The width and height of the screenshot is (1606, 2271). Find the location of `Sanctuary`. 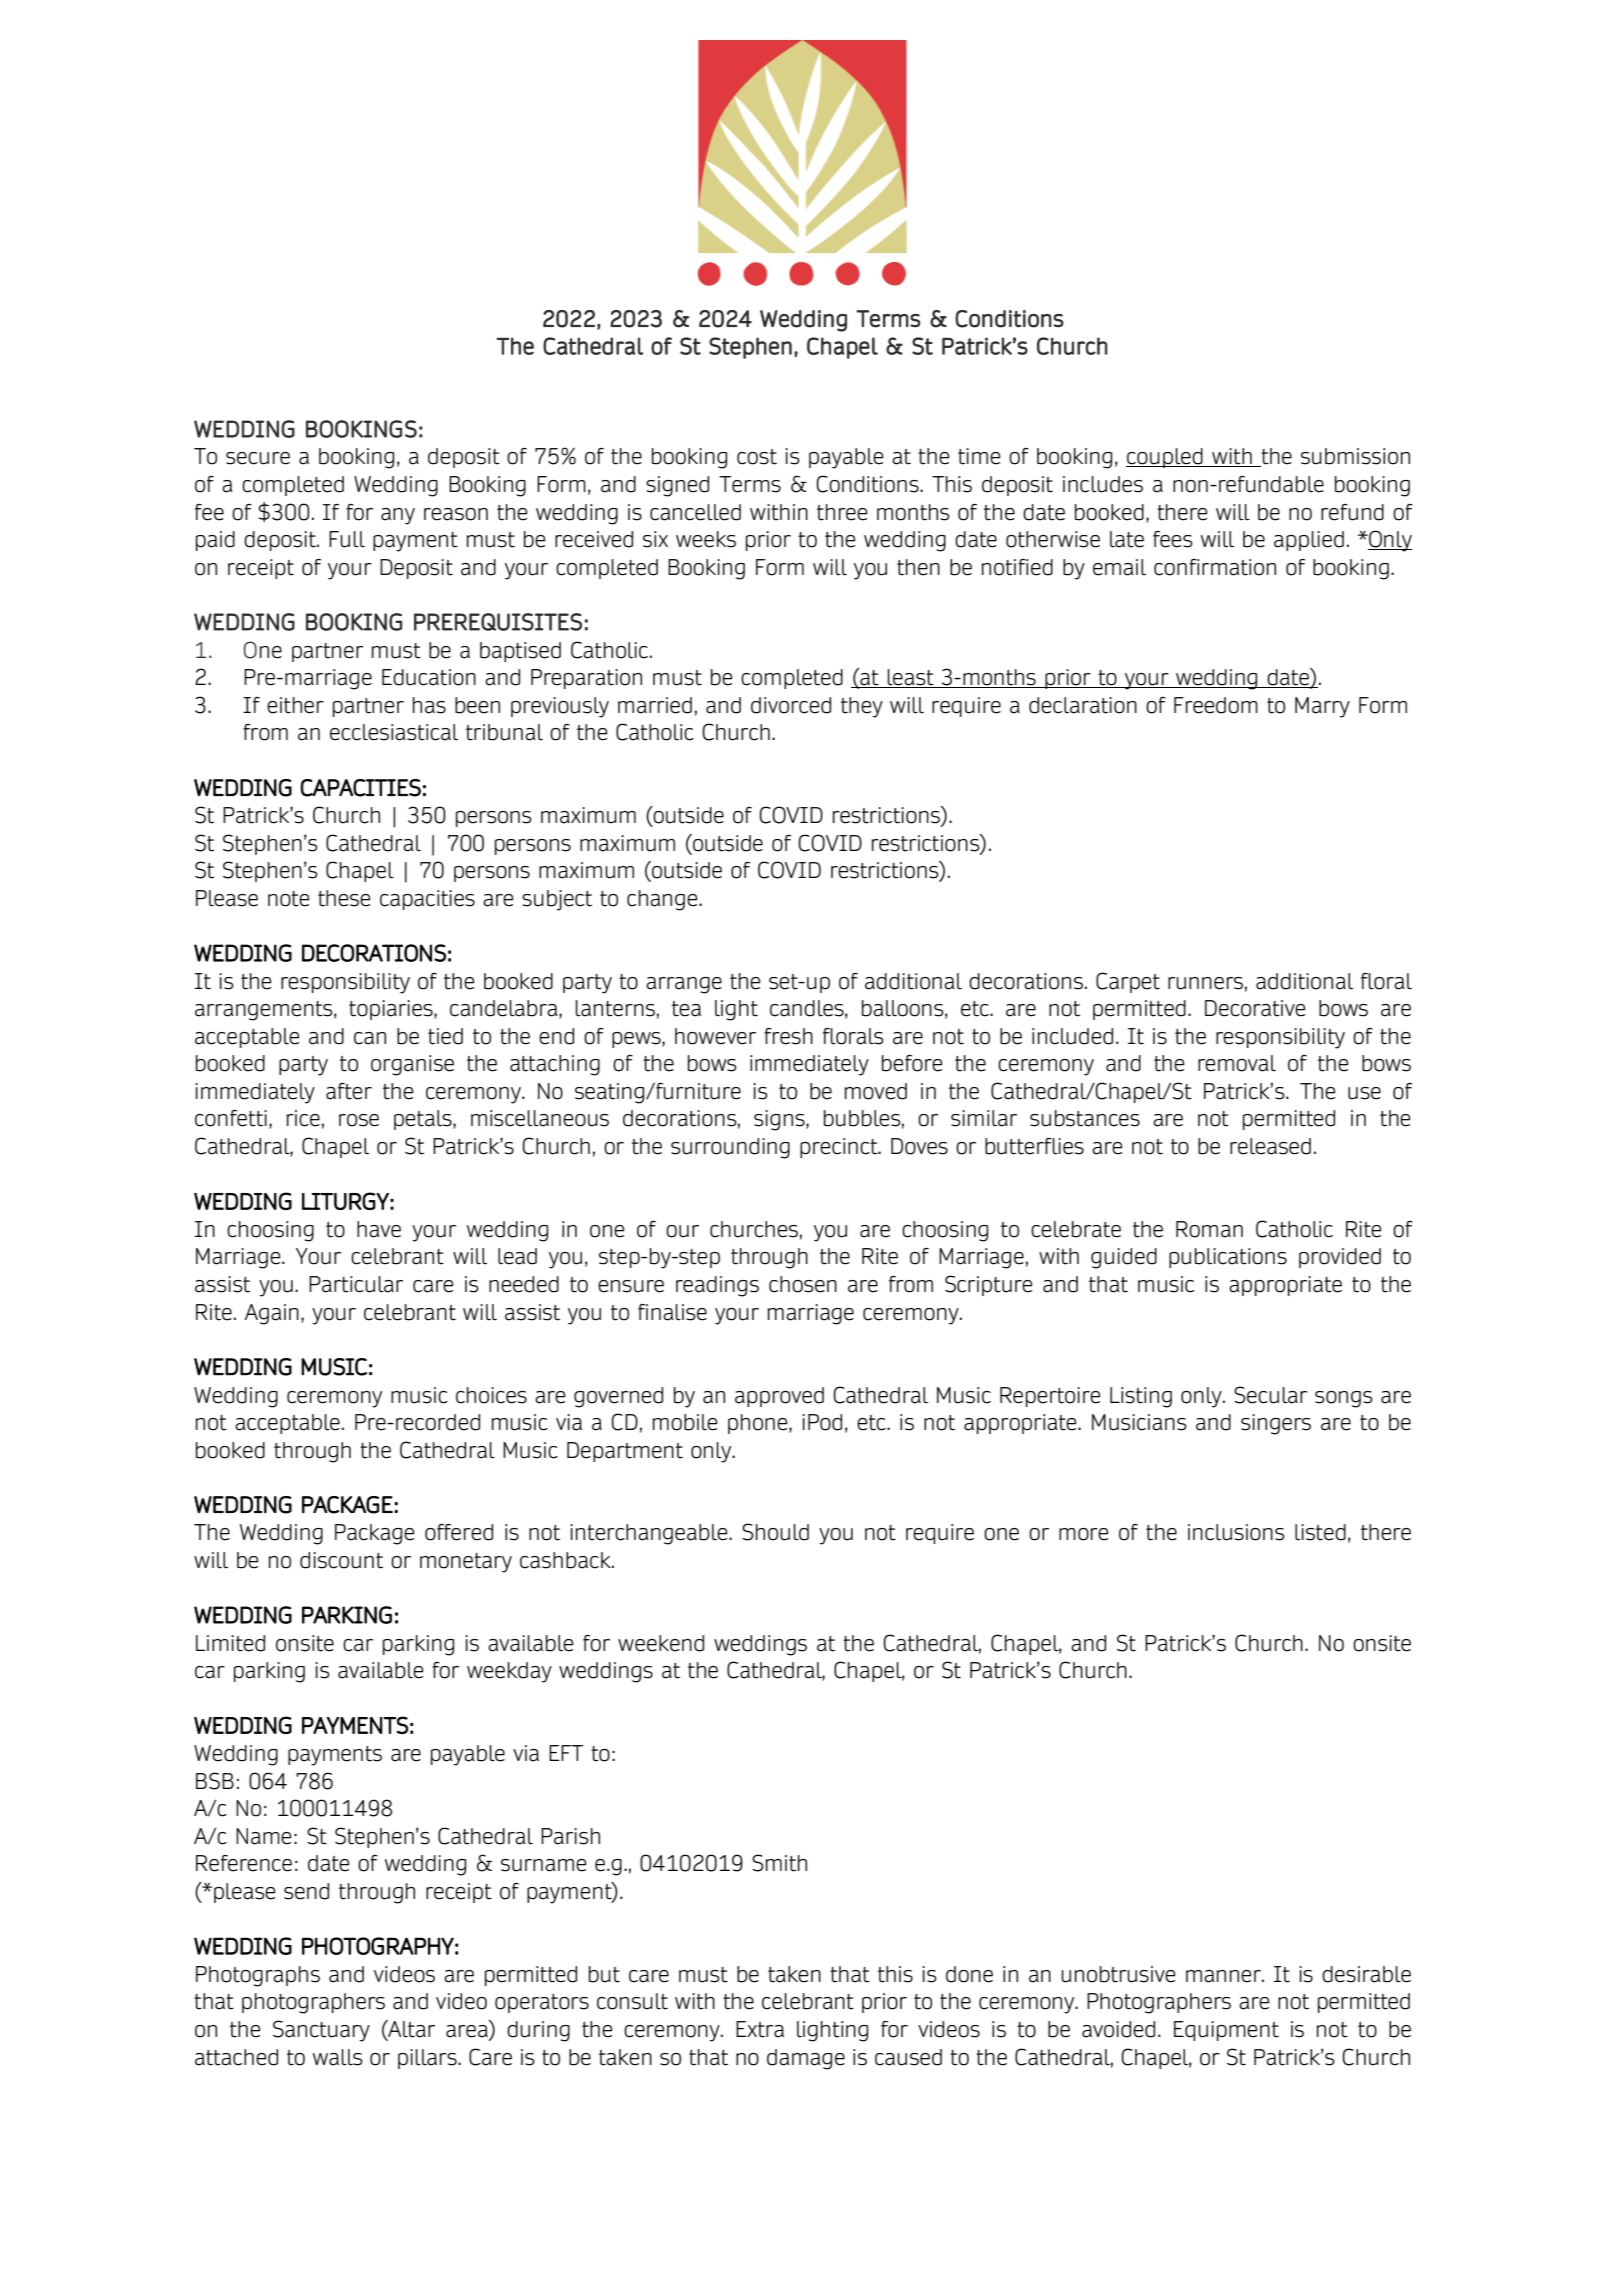

Sanctuary is located at coordinates (321, 2031).
